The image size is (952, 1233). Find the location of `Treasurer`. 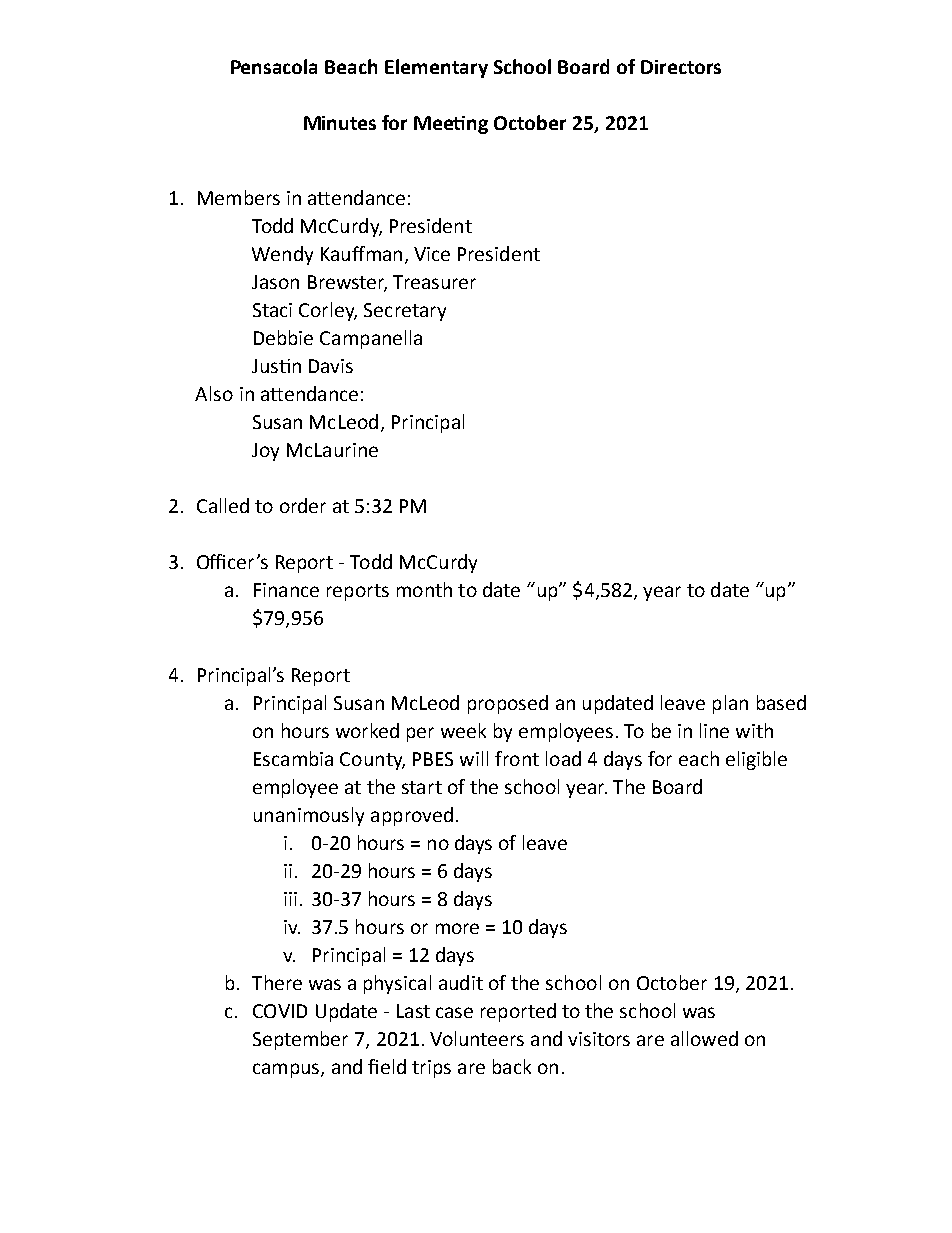

Treasurer is located at coordinates (434, 282).
